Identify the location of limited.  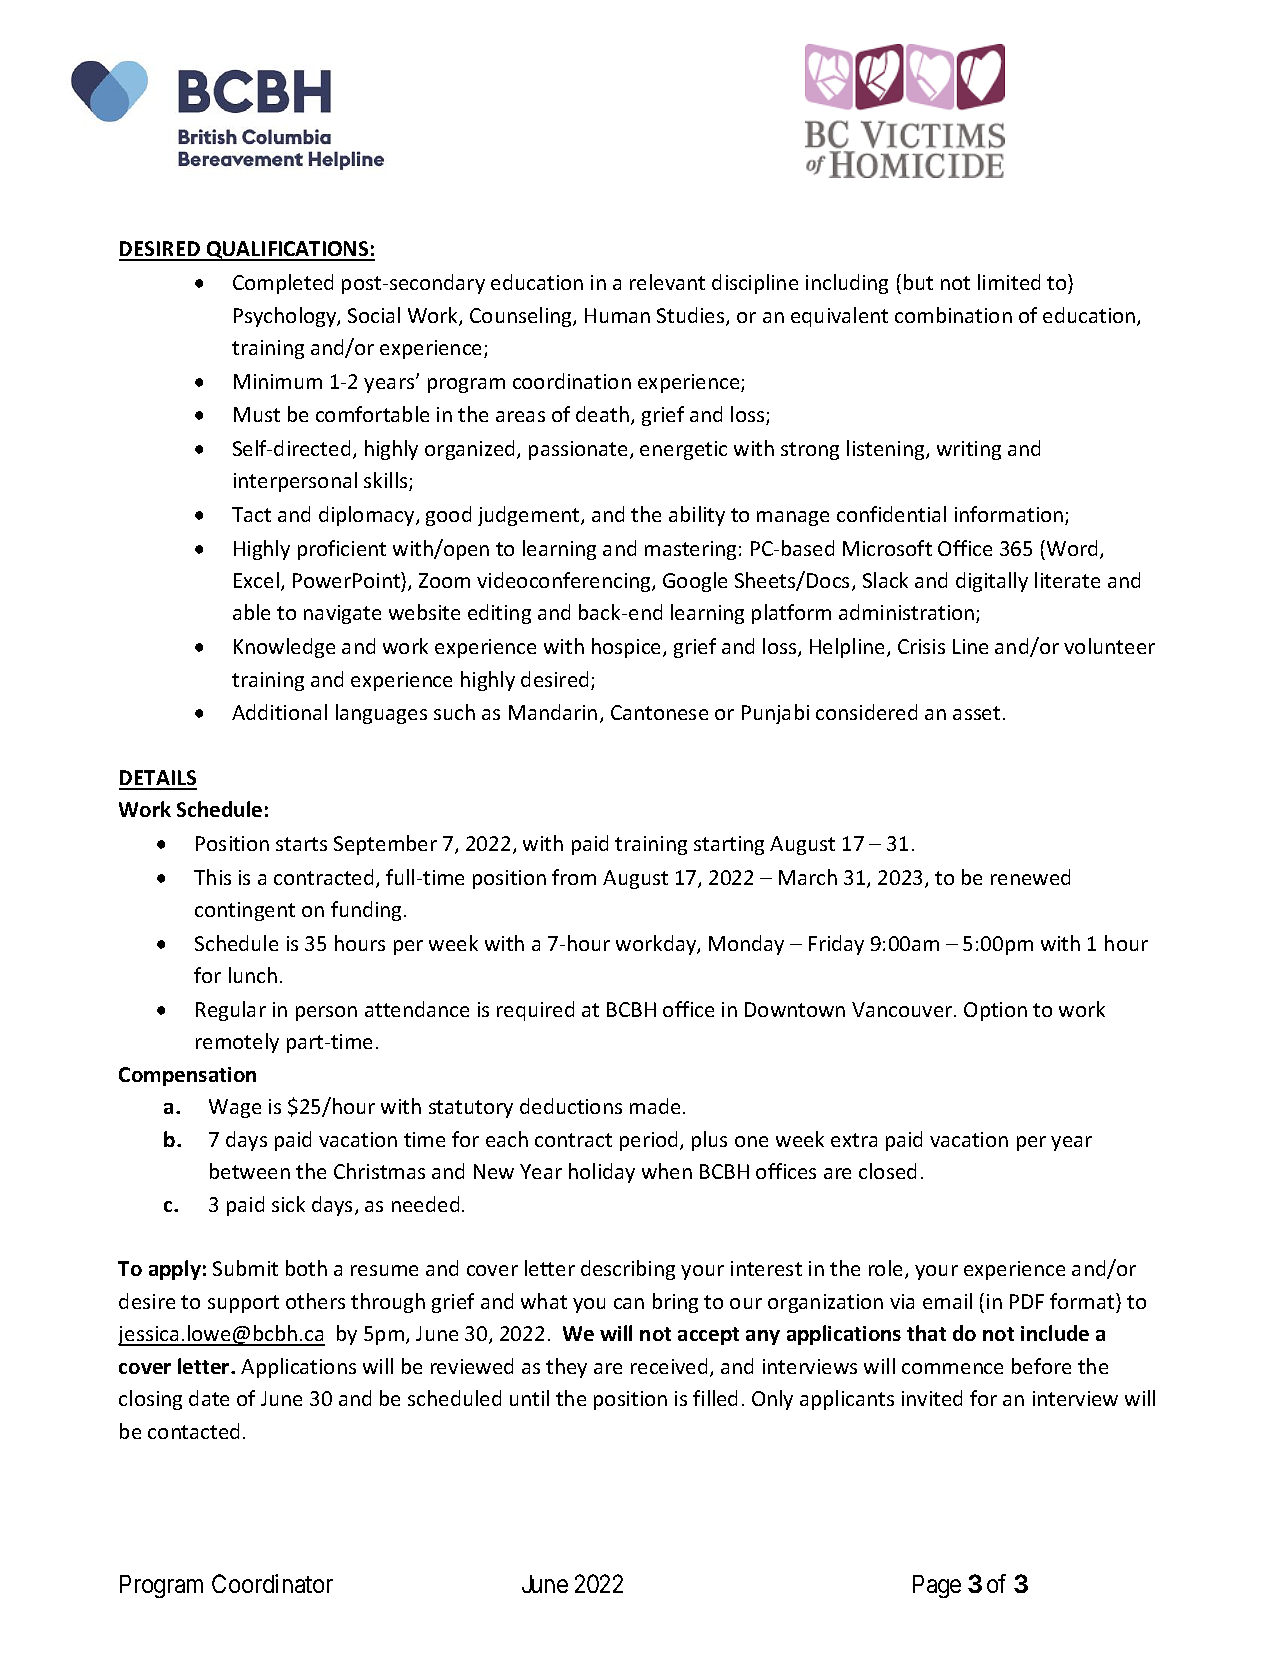
(1009, 282).
